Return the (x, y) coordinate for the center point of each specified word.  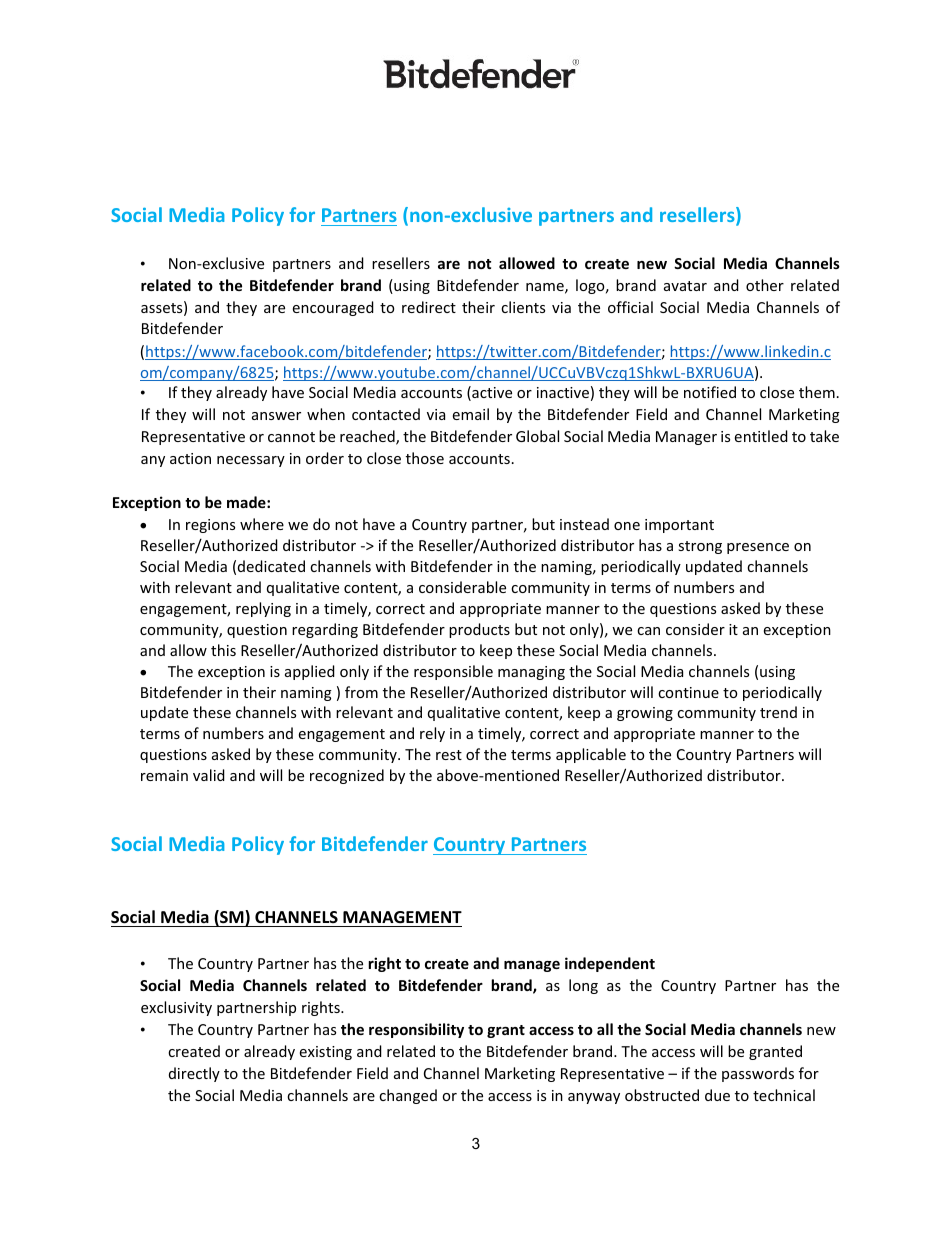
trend (778, 712)
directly (194, 1074)
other (765, 285)
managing (531, 673)
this (223, 650)
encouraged (333, 308)
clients (523, 307)
